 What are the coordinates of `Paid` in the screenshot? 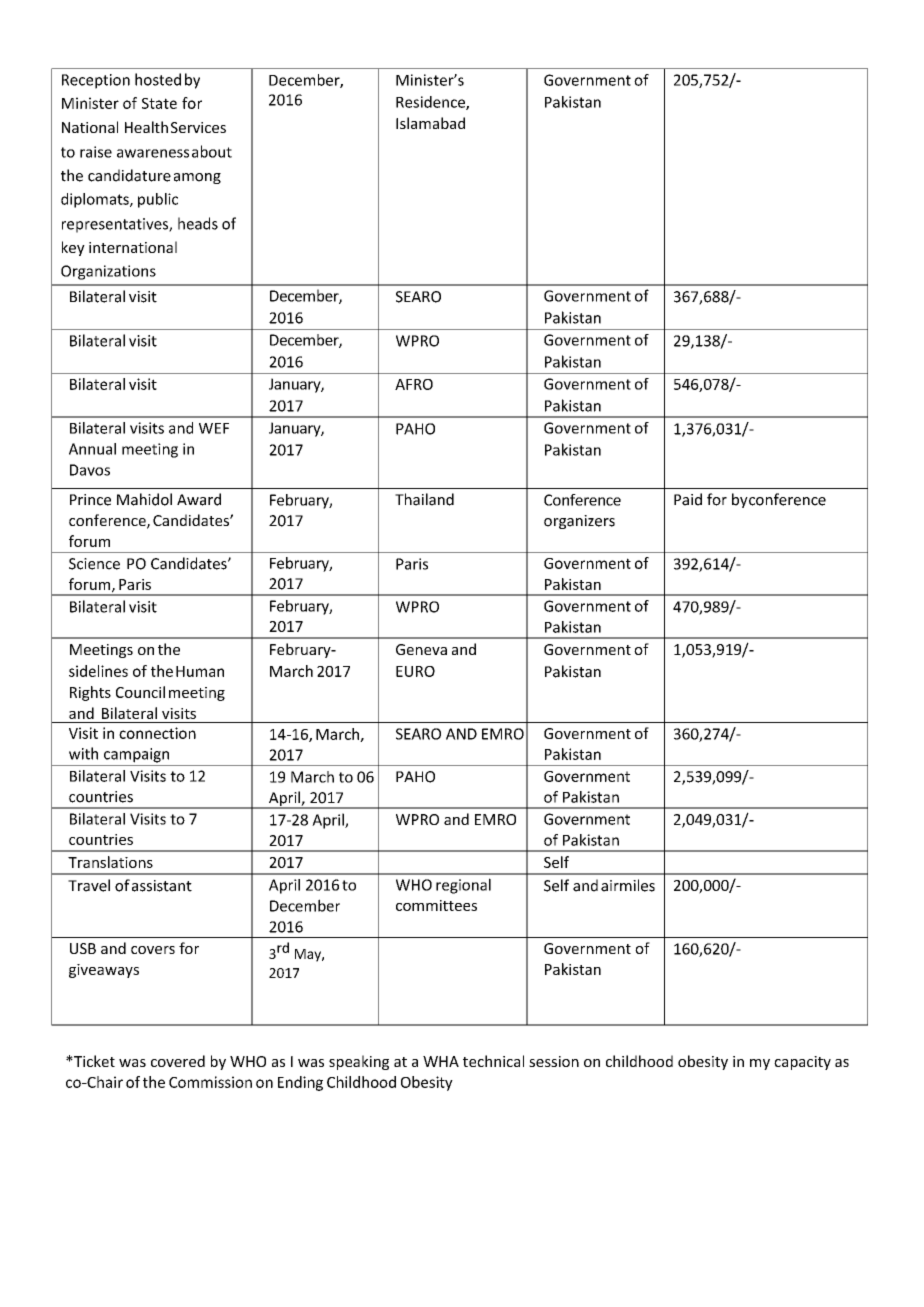 It's located at (688, 499).
